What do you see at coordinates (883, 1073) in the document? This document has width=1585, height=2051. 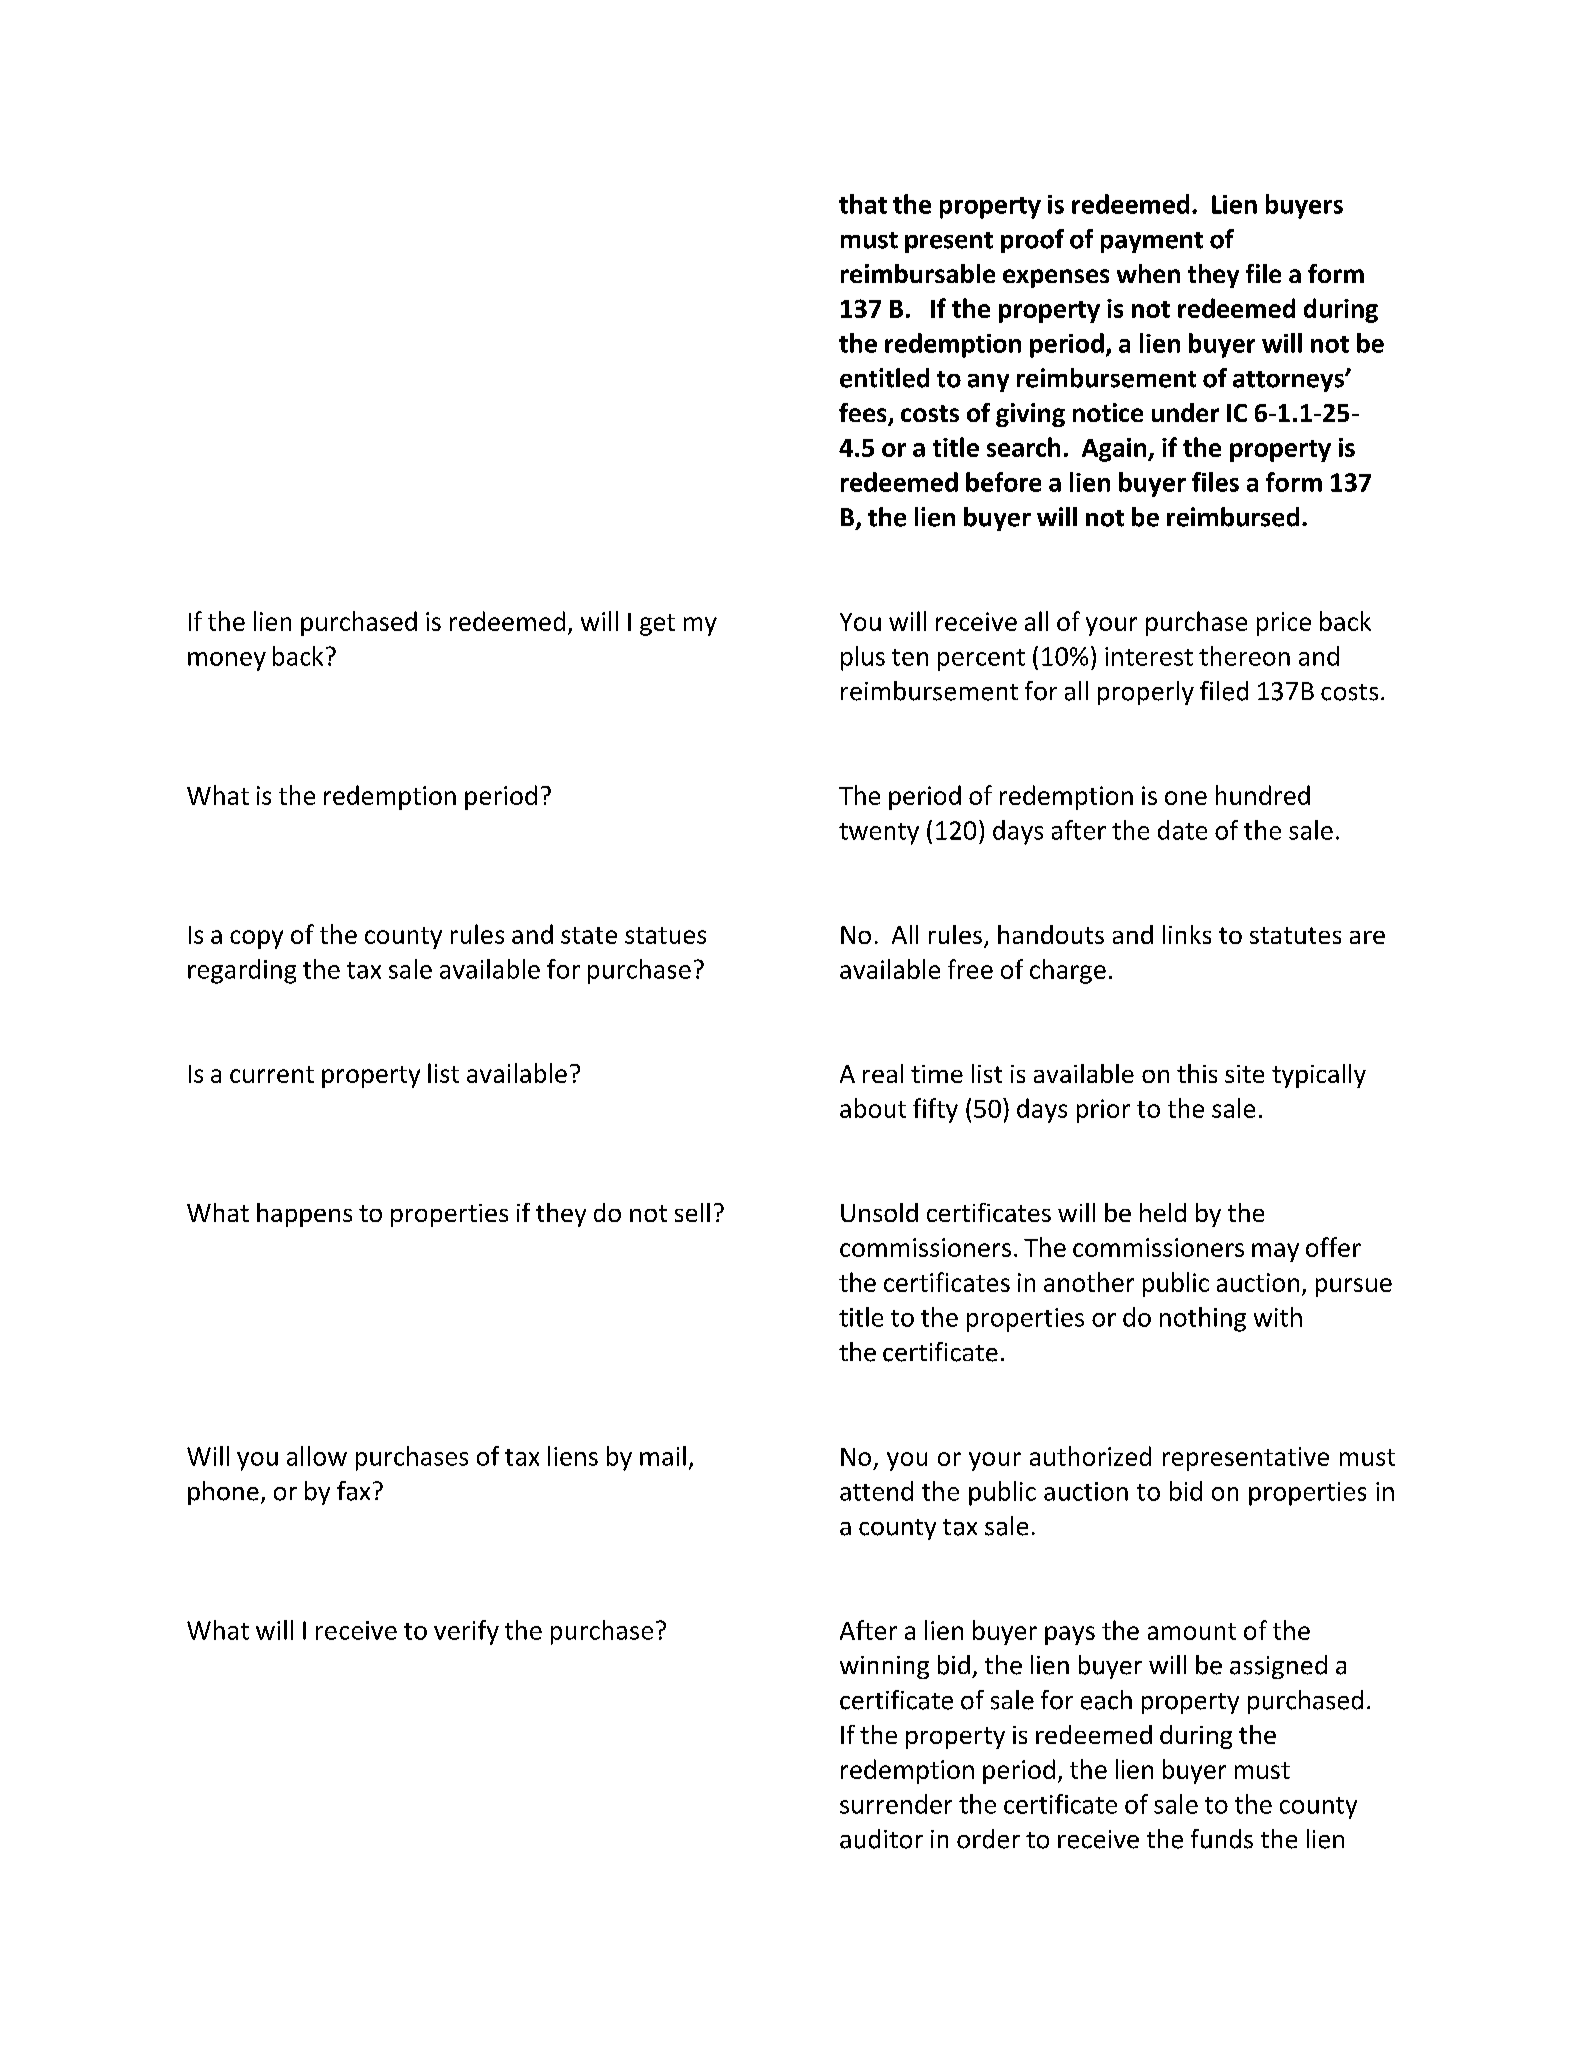 I see `real` at bounding box center [883, 1073].
